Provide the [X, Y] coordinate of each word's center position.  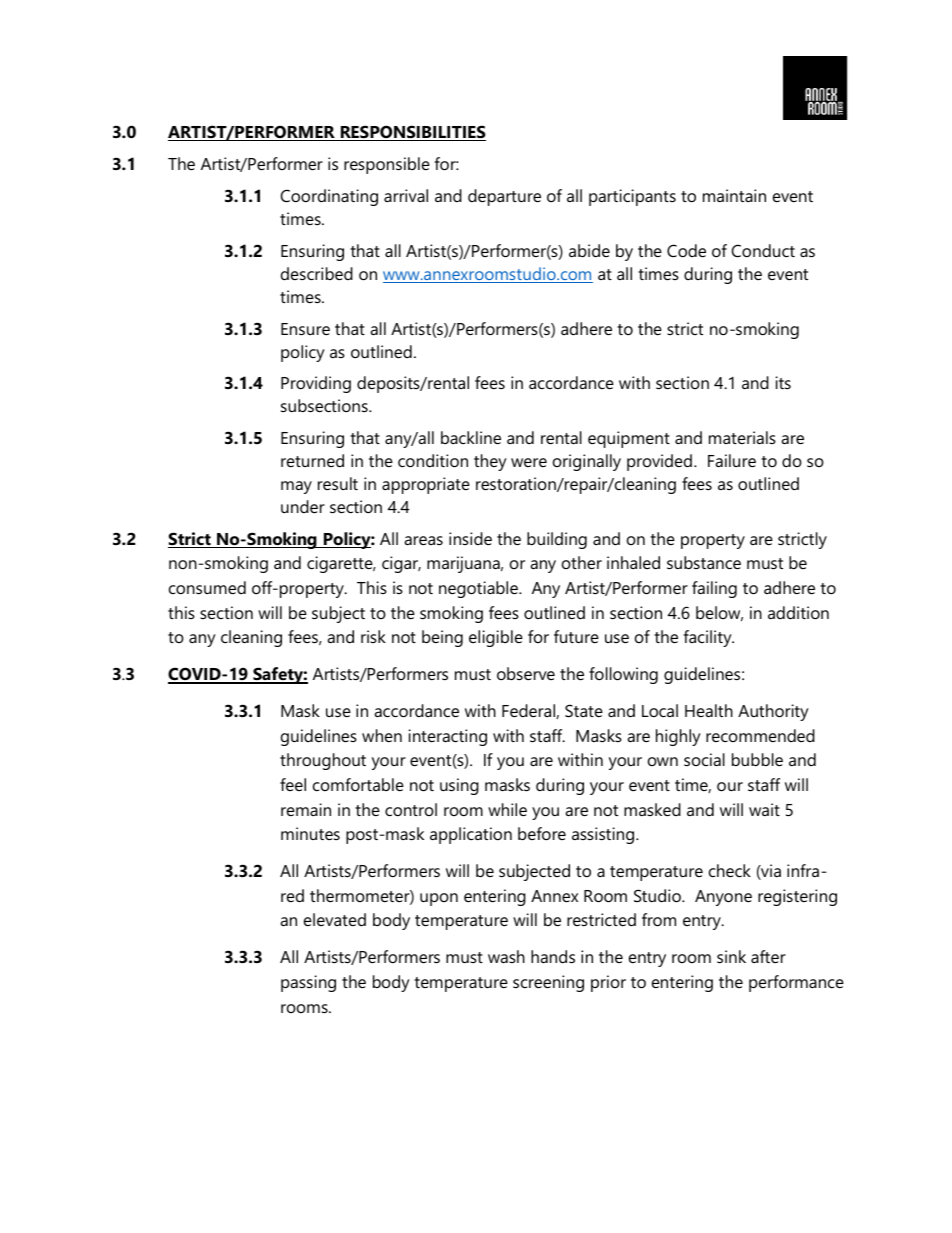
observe [526, 673]
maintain [734, 195]
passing [308, 983]
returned [312, 460]
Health [709, 710]
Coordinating [329, 197]
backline [471, 437]
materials [742, 437]
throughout [323, 761]
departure [504, 197]
